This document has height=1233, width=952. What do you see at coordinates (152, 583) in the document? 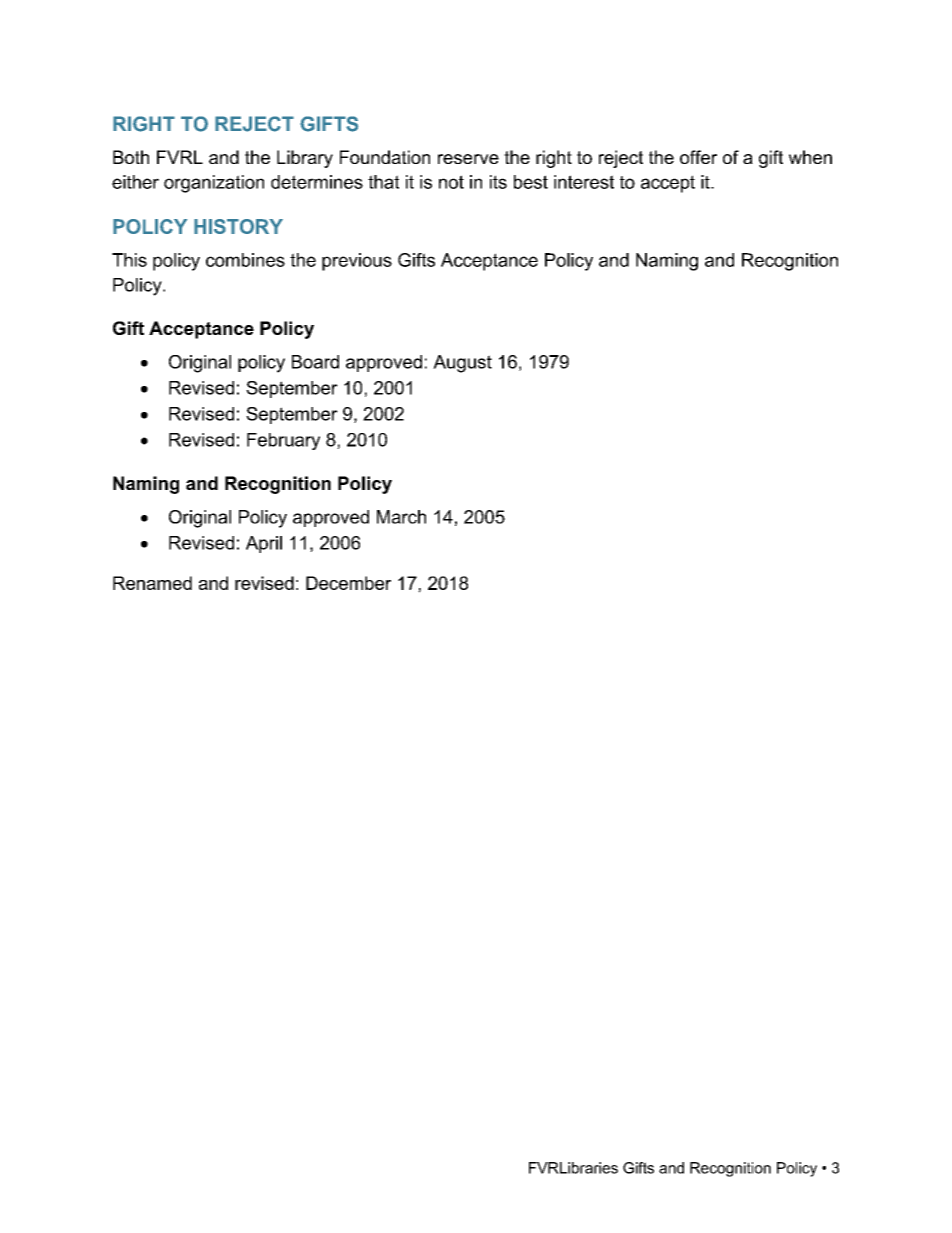
I see `Renamed` at bounding box center [152, 583].
